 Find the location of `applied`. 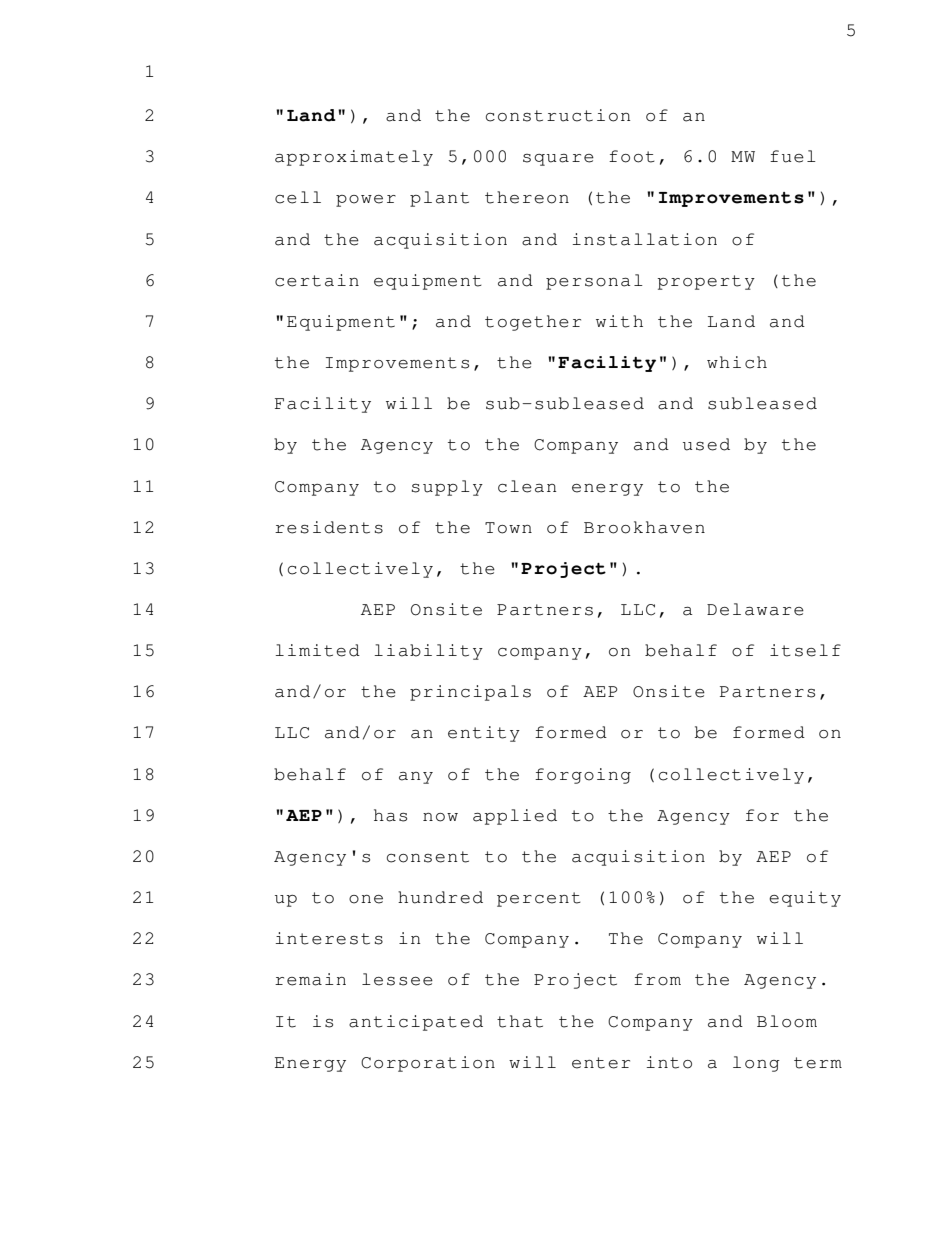

applied is located at coordinates (515, 817).
